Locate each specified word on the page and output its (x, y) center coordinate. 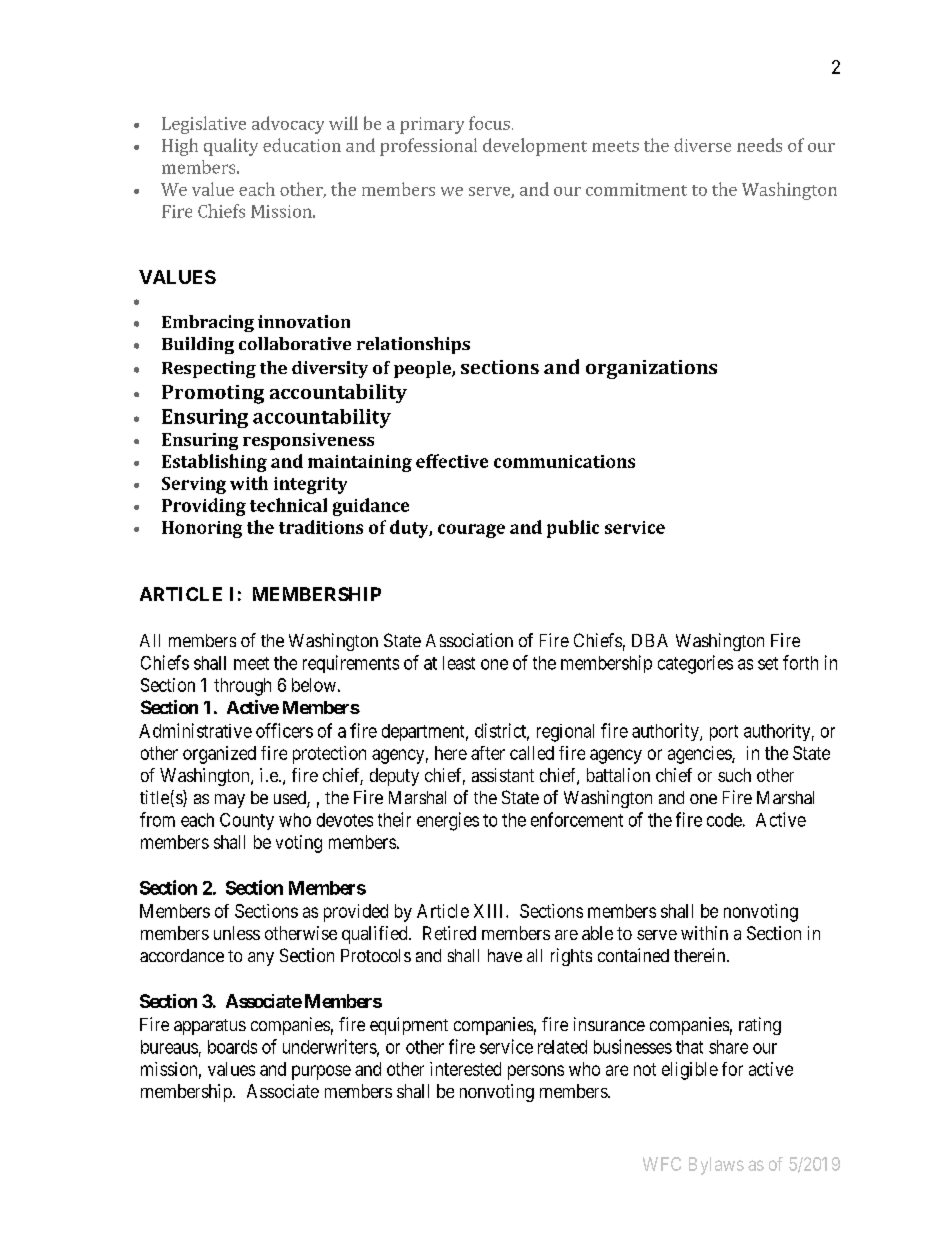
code (724, 820)
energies (448, 821)
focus (489, 123)
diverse (702, 145)
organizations (651, 369)
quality (231, 147)
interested (465, 1069)
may (230, 801)
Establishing (214, 463)
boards (232, 1047)
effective (452, 461)
